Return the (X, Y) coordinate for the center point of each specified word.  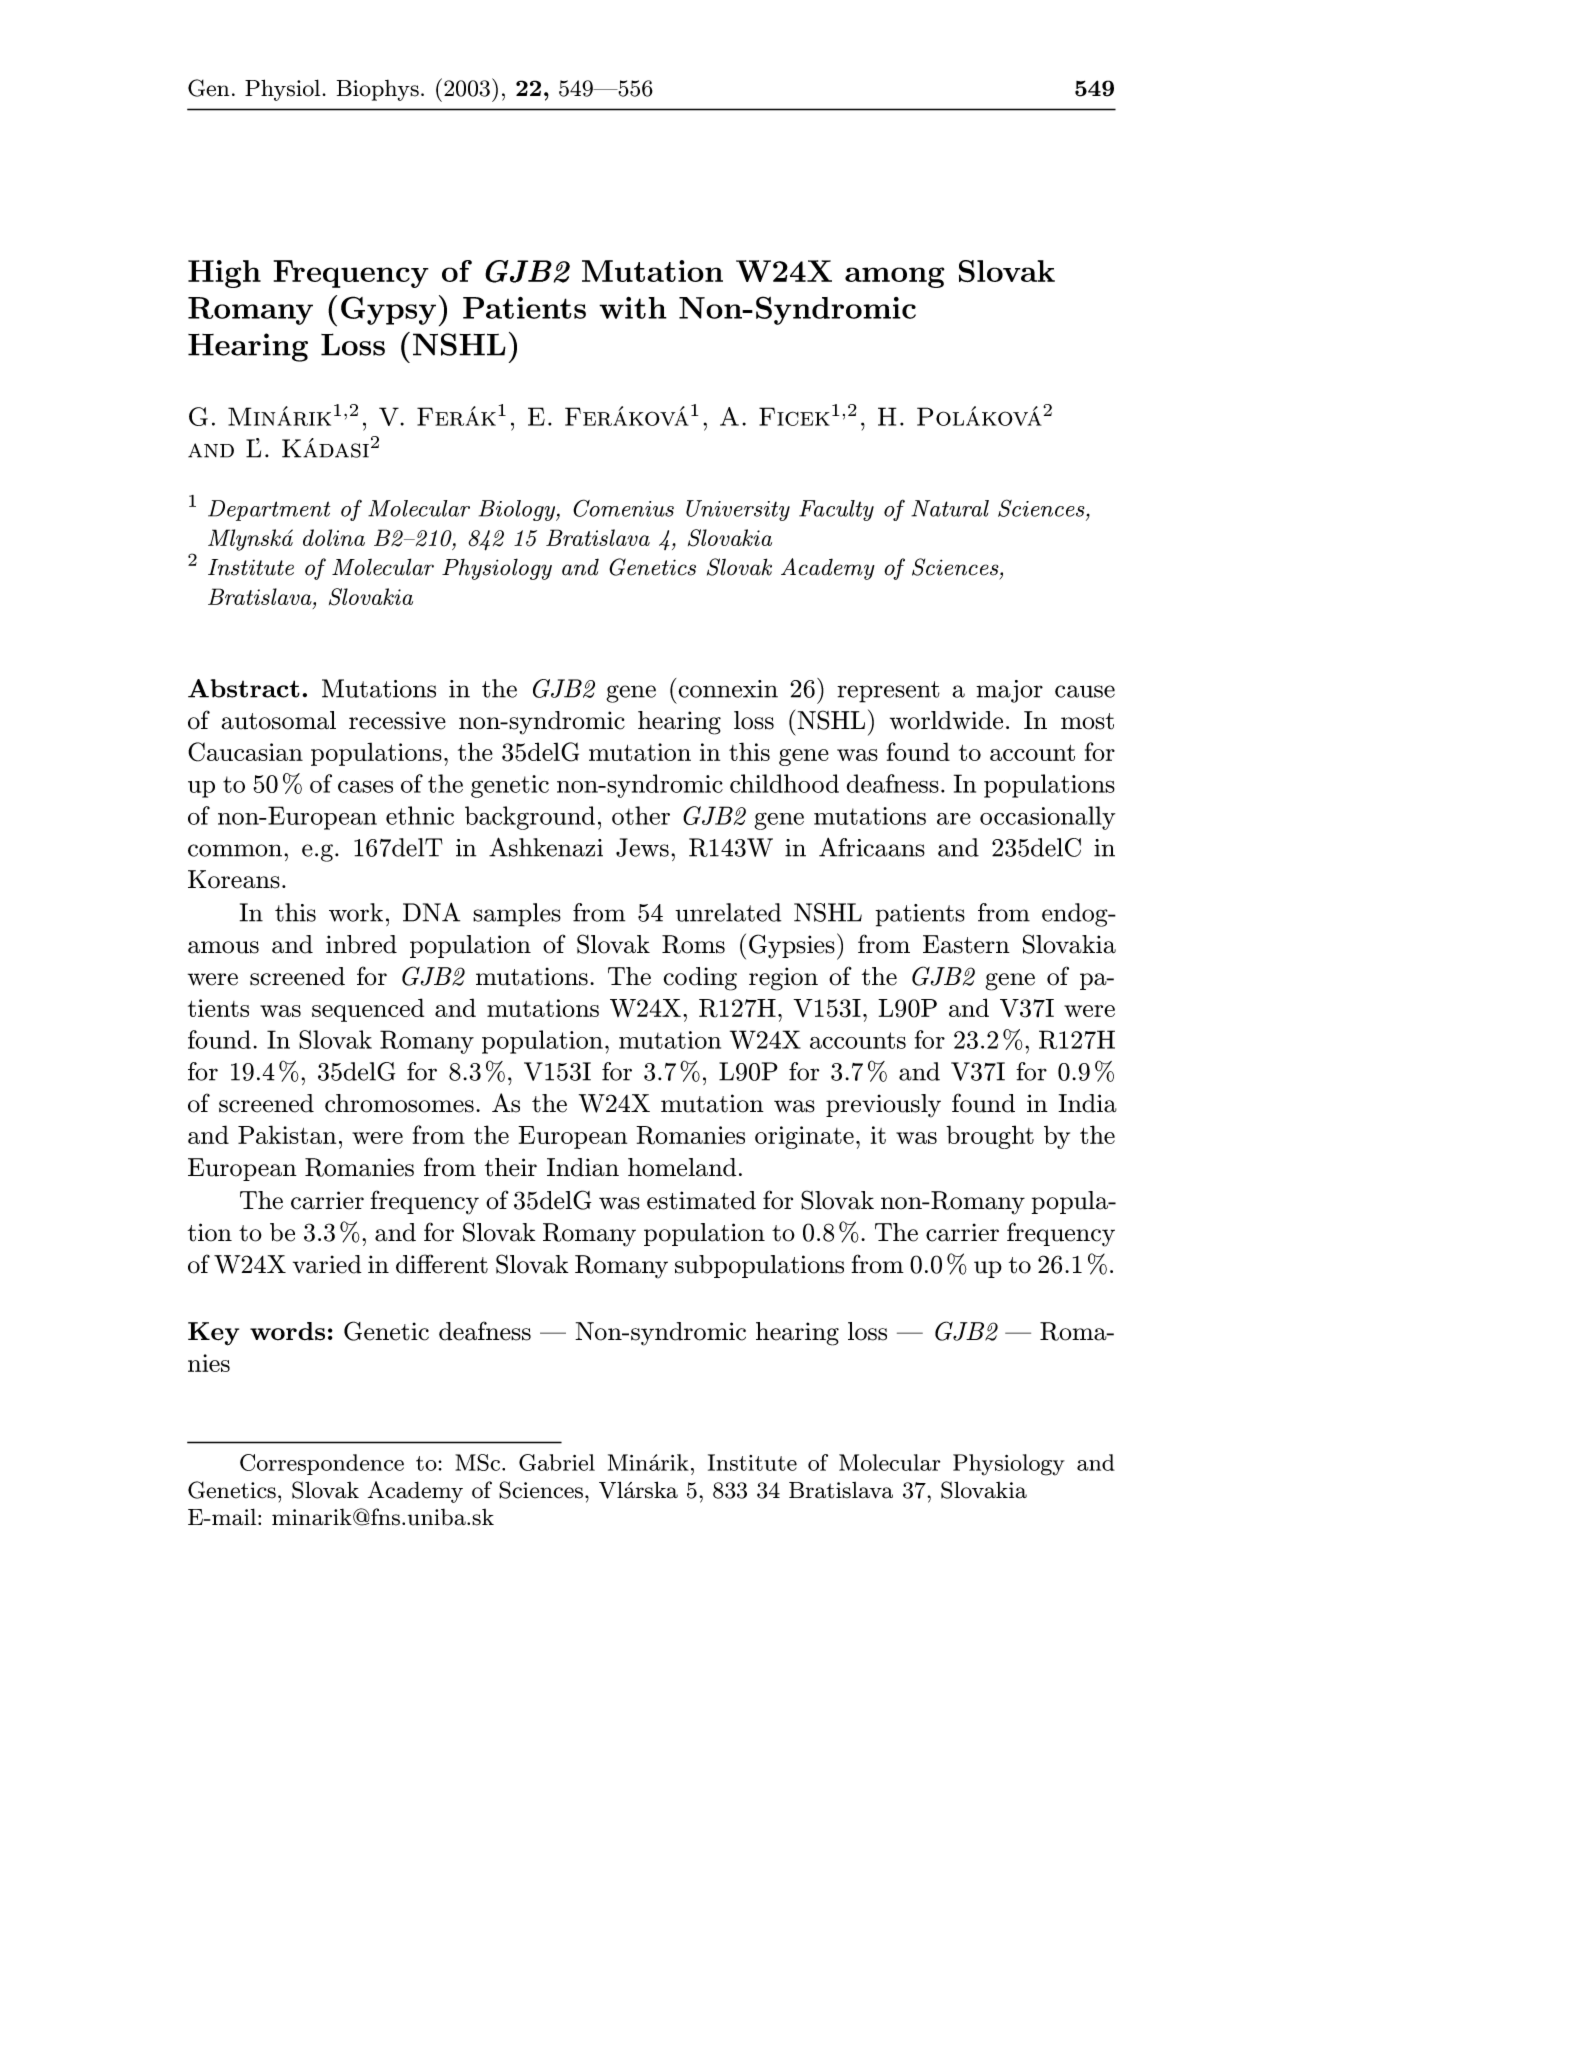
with (633, 308)
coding (700, 979)
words (287, 1331)
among (895, 277)
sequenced (368, 1010)
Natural (950, 508)
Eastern (966, 944)
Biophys (378, 90)
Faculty (836, 510)
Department (269, 510)
